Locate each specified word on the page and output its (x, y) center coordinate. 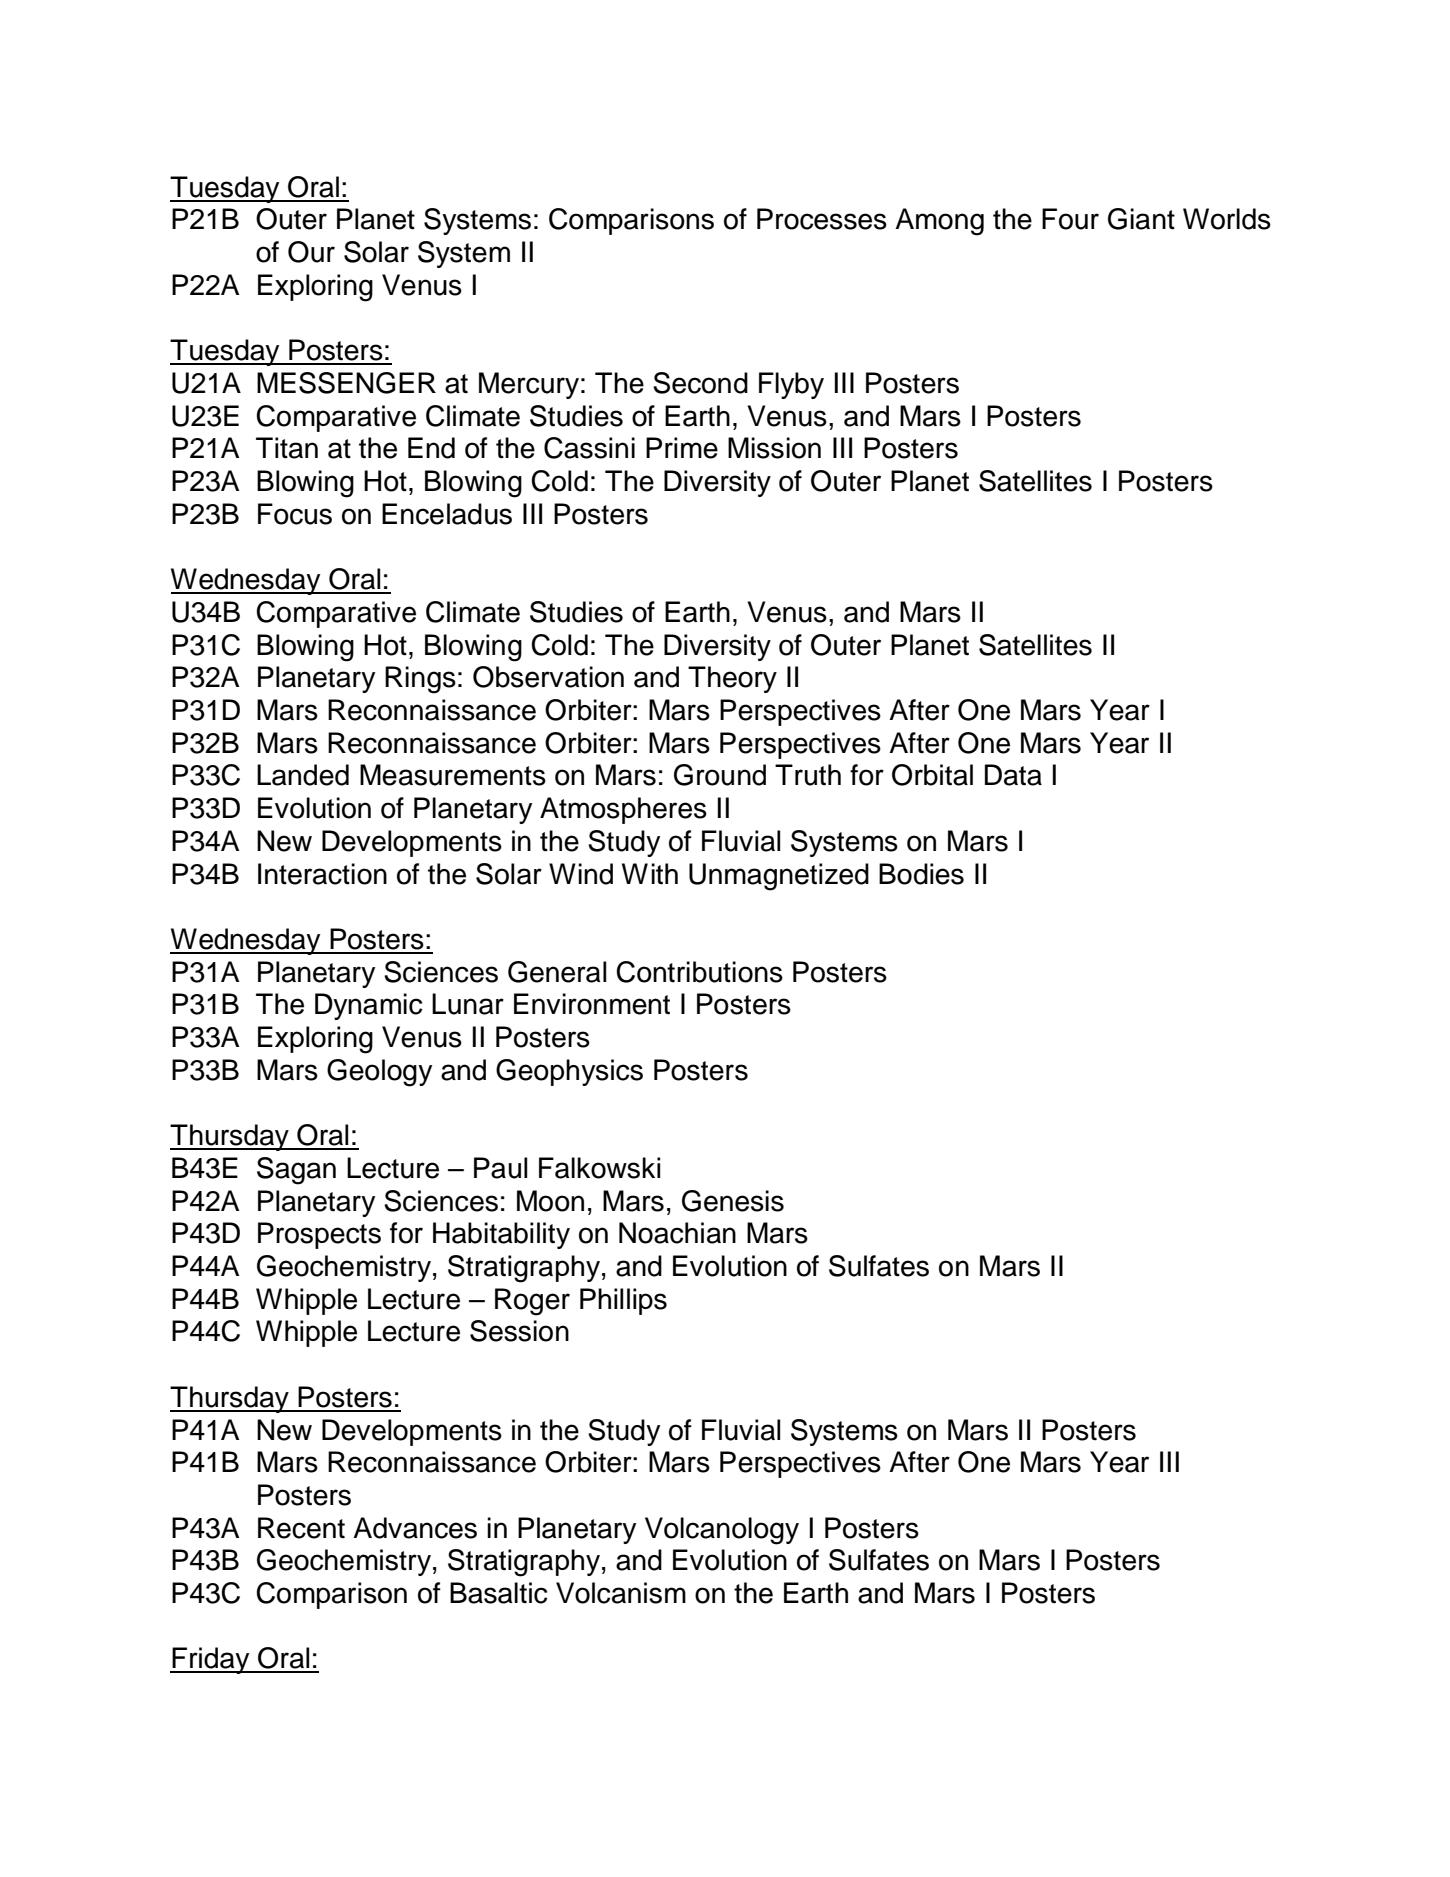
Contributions (699, 972)
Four (1070, 219)
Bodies (921, 874)
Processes (822, 219)
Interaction (322, 874)
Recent (301, 1528)
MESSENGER (346, 383)
